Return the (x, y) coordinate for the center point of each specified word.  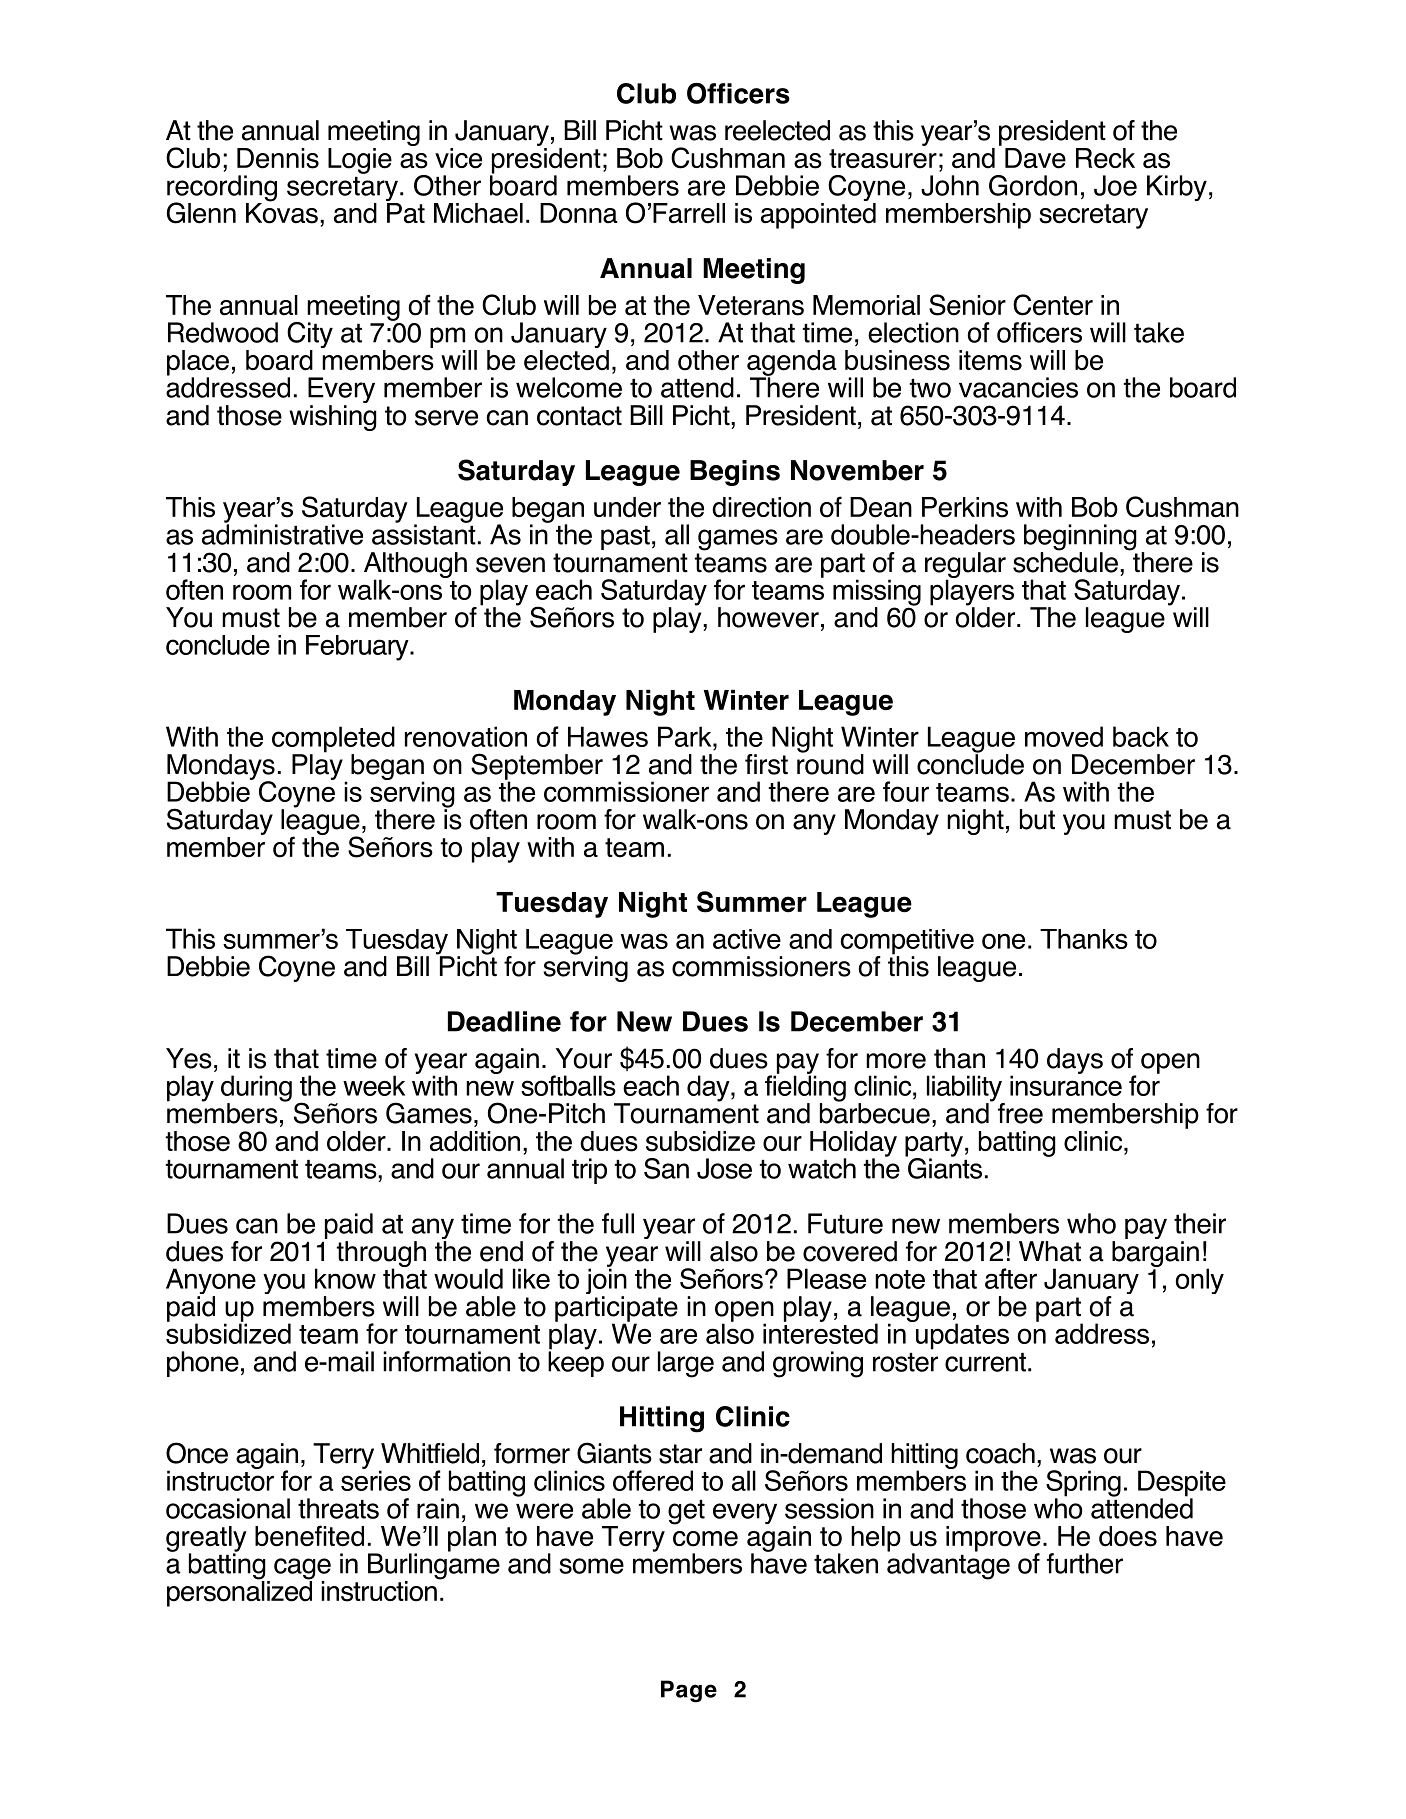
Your (584, 1058)
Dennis (278, 158)
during (256, 1089)
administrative (282, 533)
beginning (1080, 538)
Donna (579, 213)
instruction (379, 1591)
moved (1064, 736)
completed (333, 740)
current (987, 1362)
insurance (1066, 1084)
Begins (735, 473)
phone (203, 1364)
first (766, 764)
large (686, 1364)
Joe (1115, 185)
